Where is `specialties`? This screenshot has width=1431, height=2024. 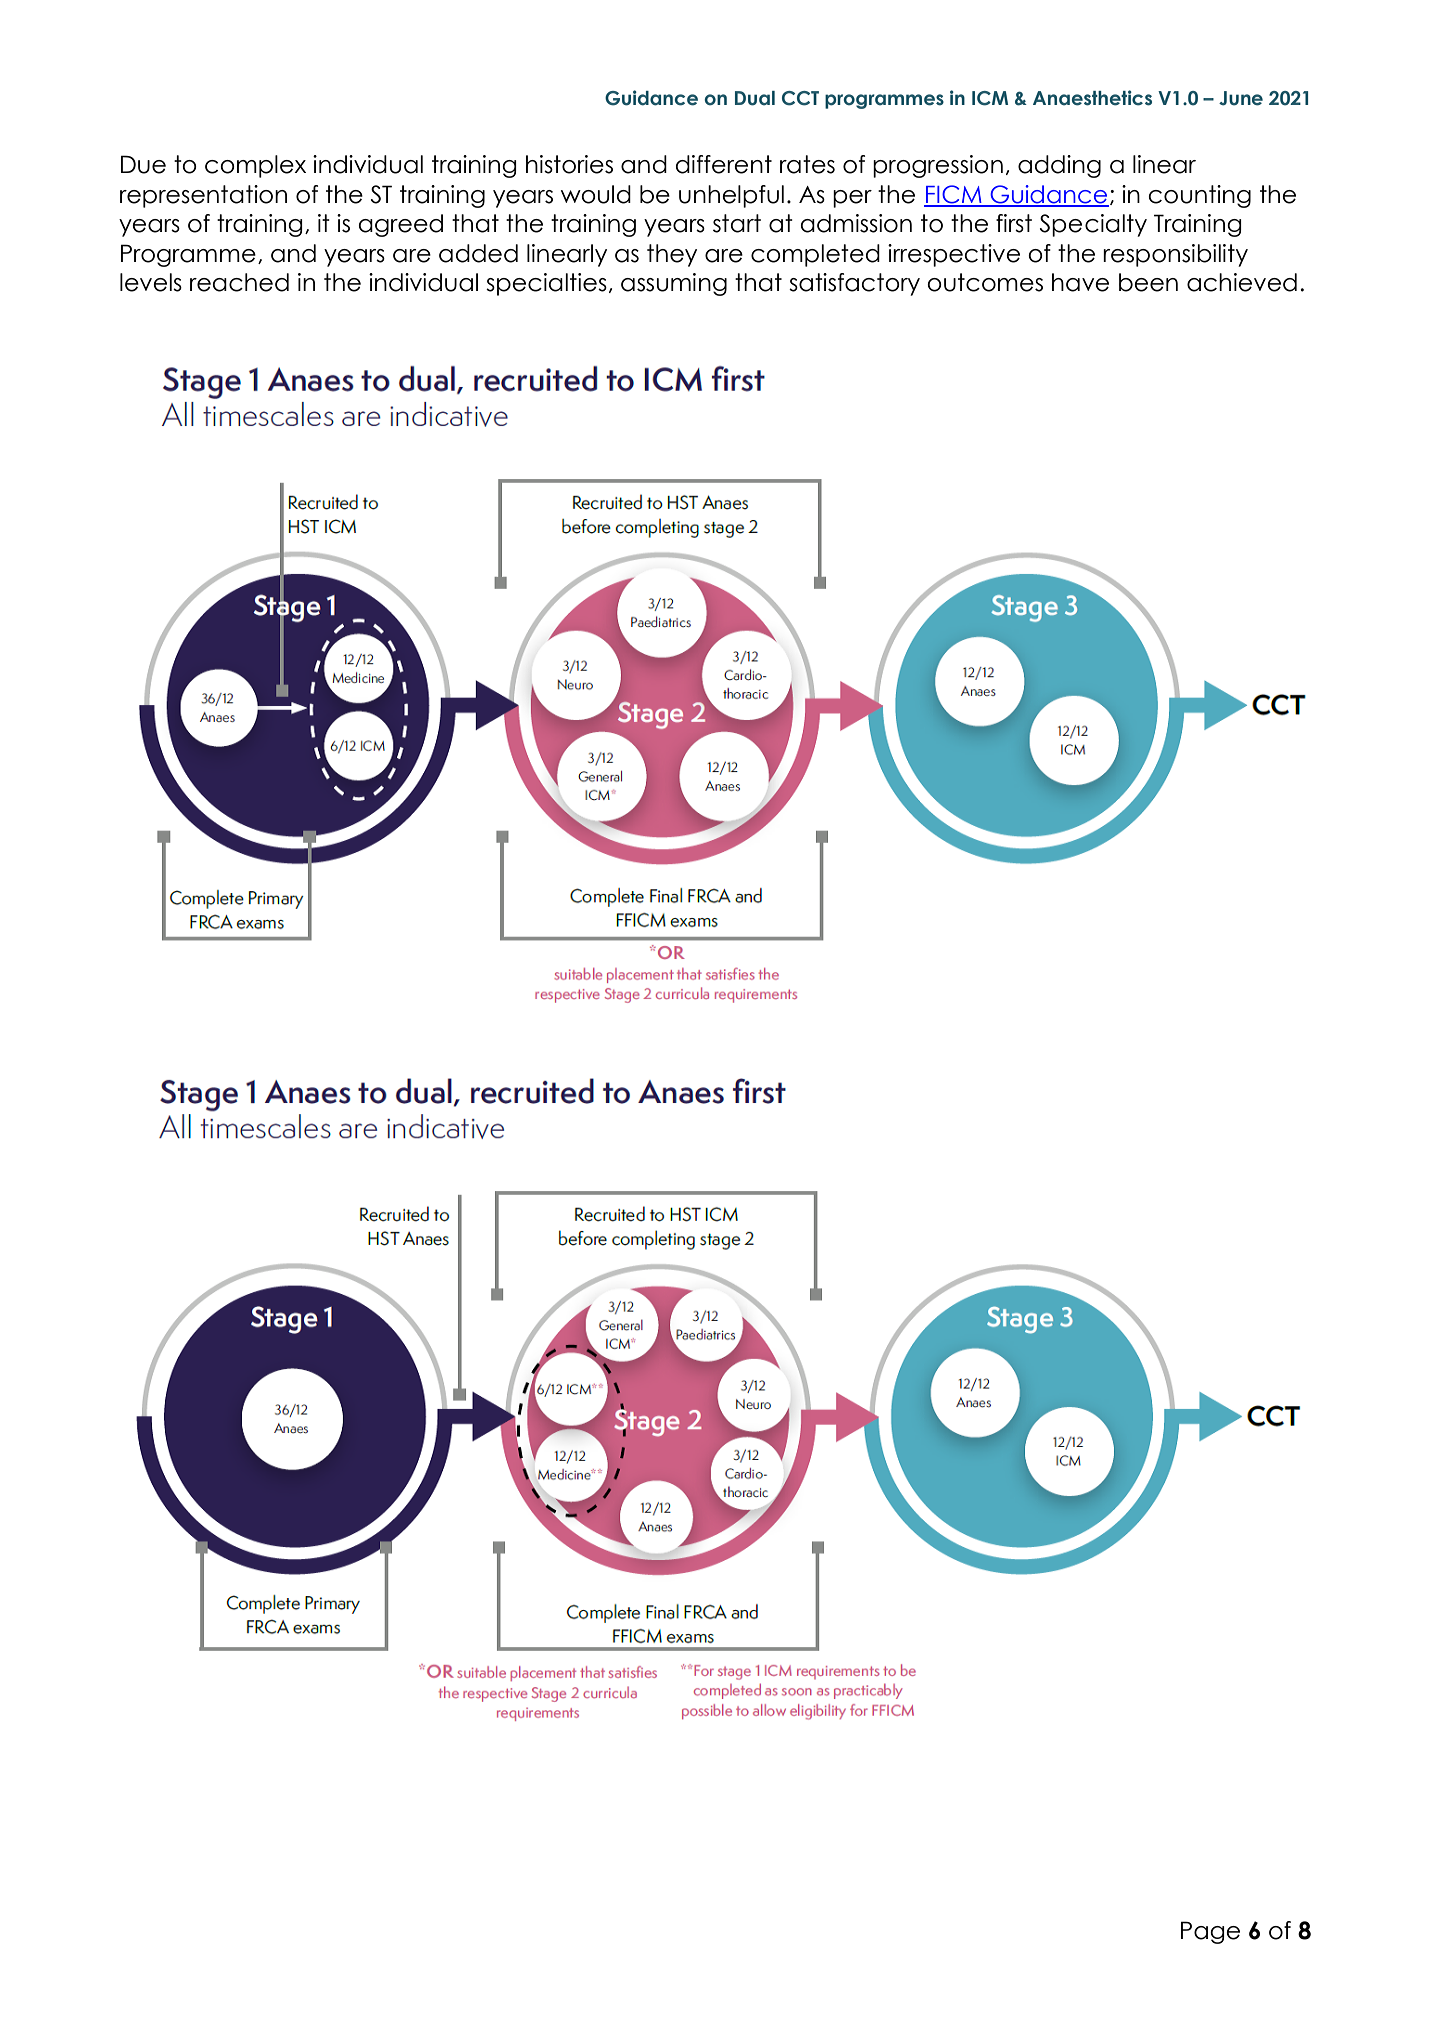 specialties is located at coordinates (546, 284).
